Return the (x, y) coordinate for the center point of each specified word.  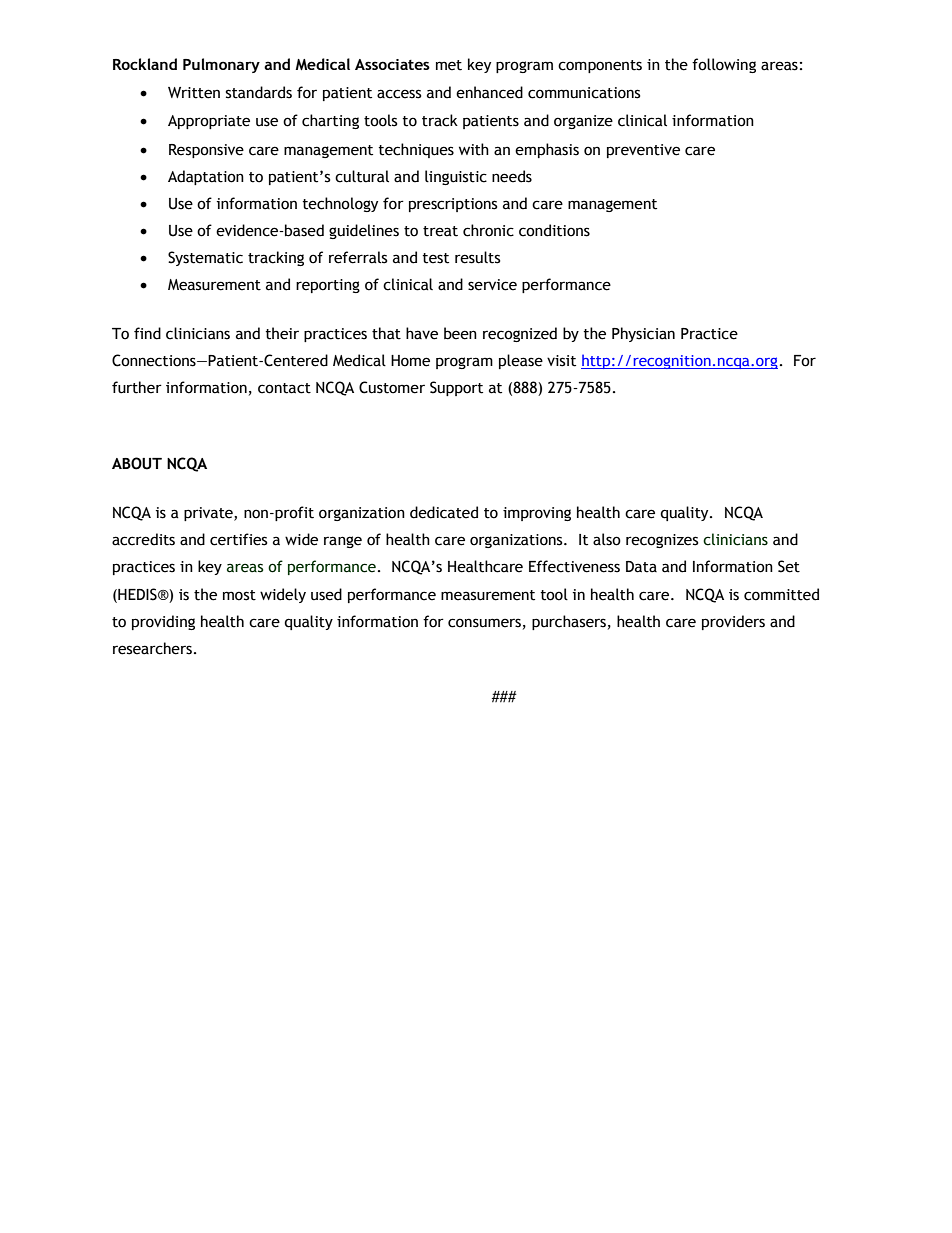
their (282, 333)
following (724, 65)
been (460, 333)
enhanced (489, 92)
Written (194, 93)
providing (163, 622)
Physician (643, 334)
